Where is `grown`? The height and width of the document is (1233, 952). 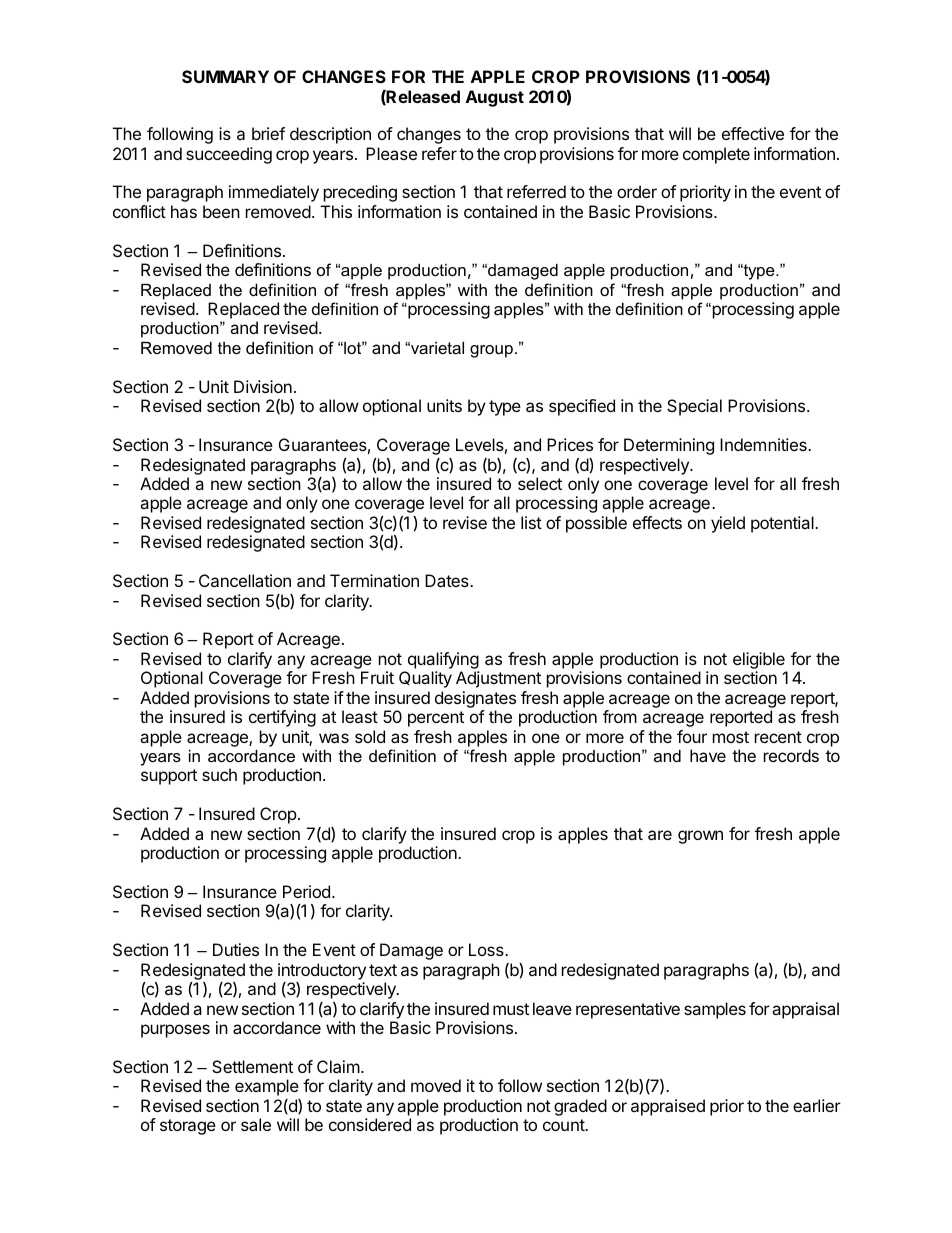
grown is located at coordinates (700, 837).
